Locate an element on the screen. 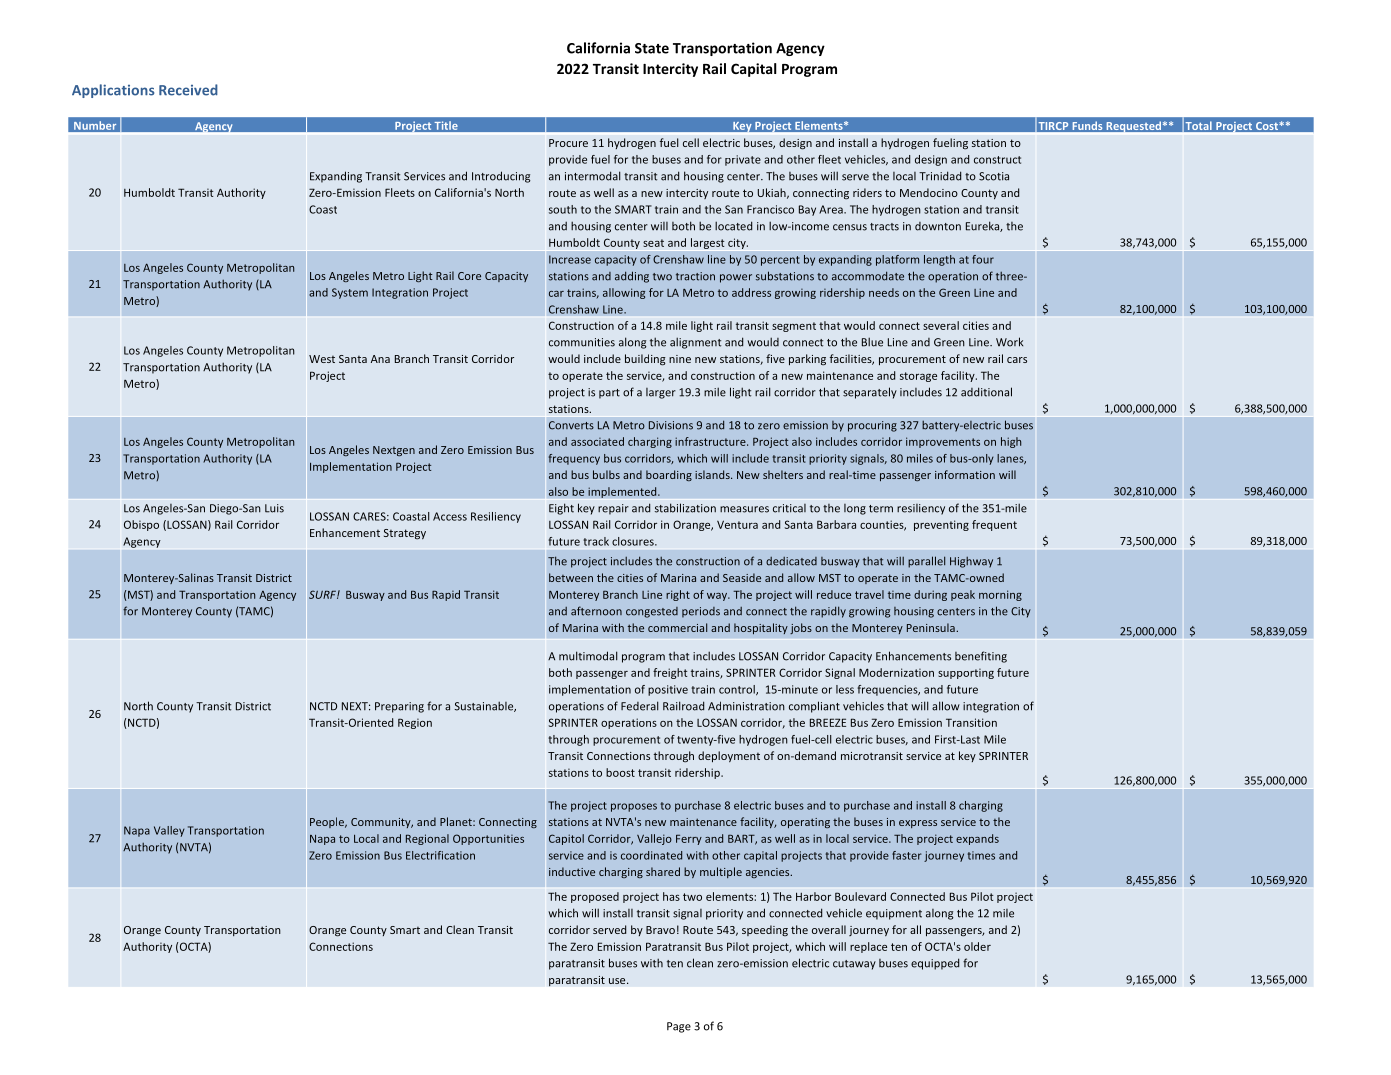  part is located at coordinates (609, 394).
